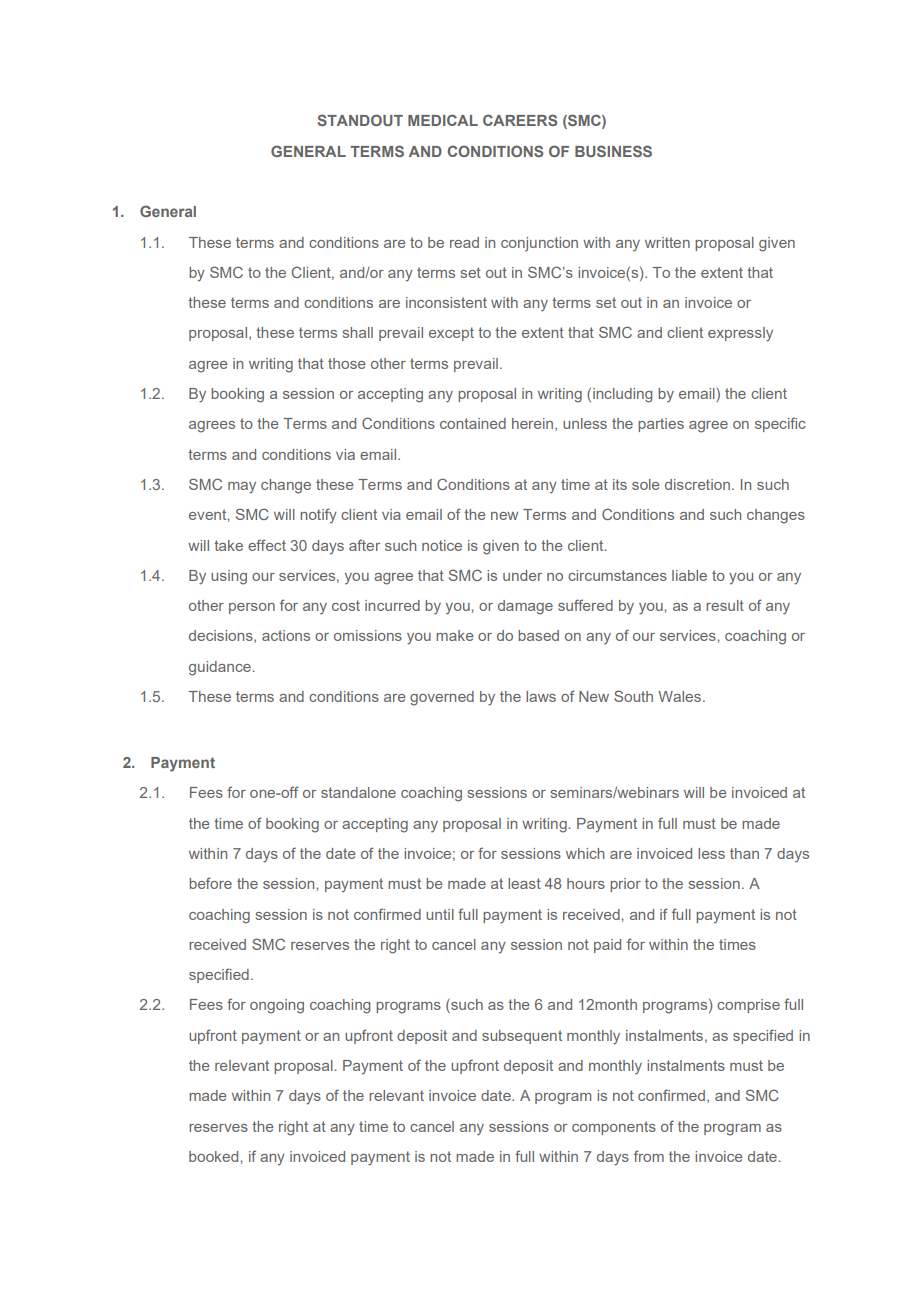  What do you see at coordinates (649, 1156) in the screenshot?
I see `from` at bounding box center [649, 1156].
